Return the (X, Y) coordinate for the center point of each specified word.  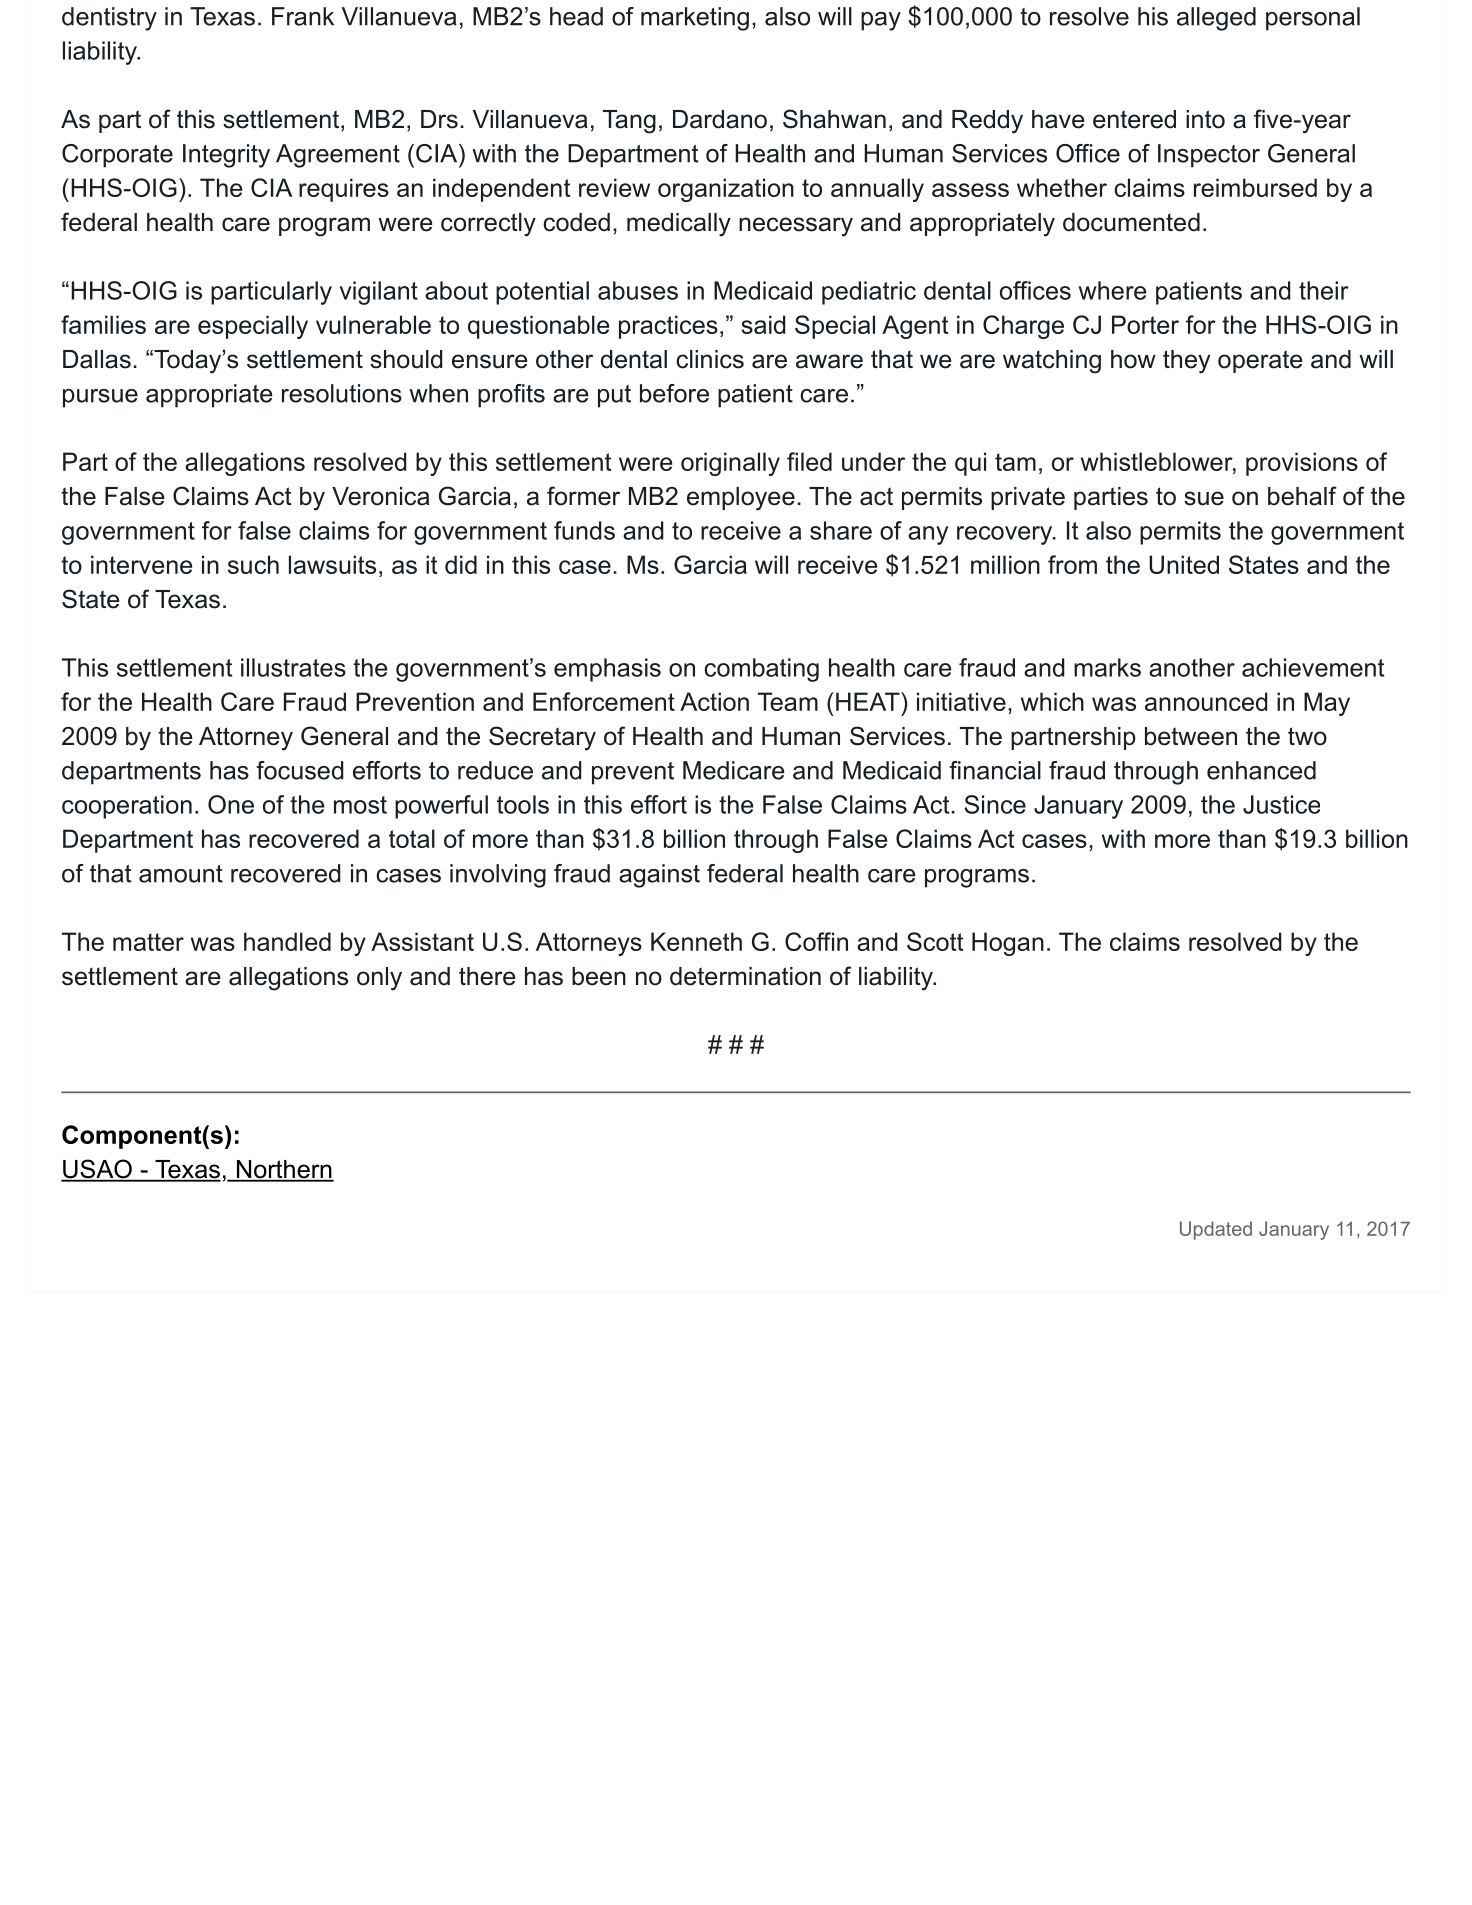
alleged (1216, 19)
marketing (695, 19)
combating (761, 670)
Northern (284, 1170)
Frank (303, 16)
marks (1107, 667)
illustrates (293, 667)
